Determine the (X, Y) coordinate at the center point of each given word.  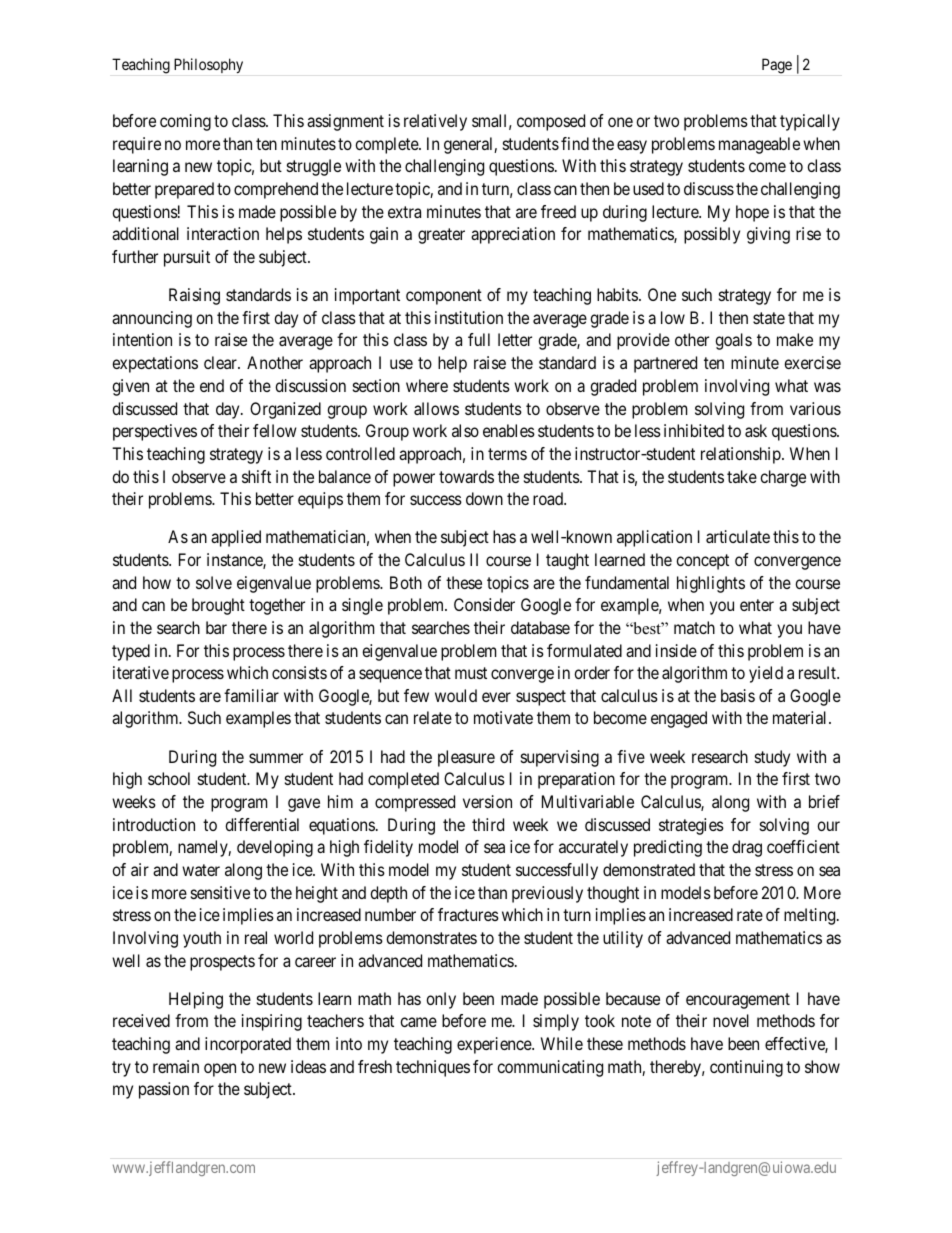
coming (185, 122)
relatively (435, 122)
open (220, 1070)
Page (777, 66)
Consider (484, 604)
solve (214, 582)
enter (757, 605)
